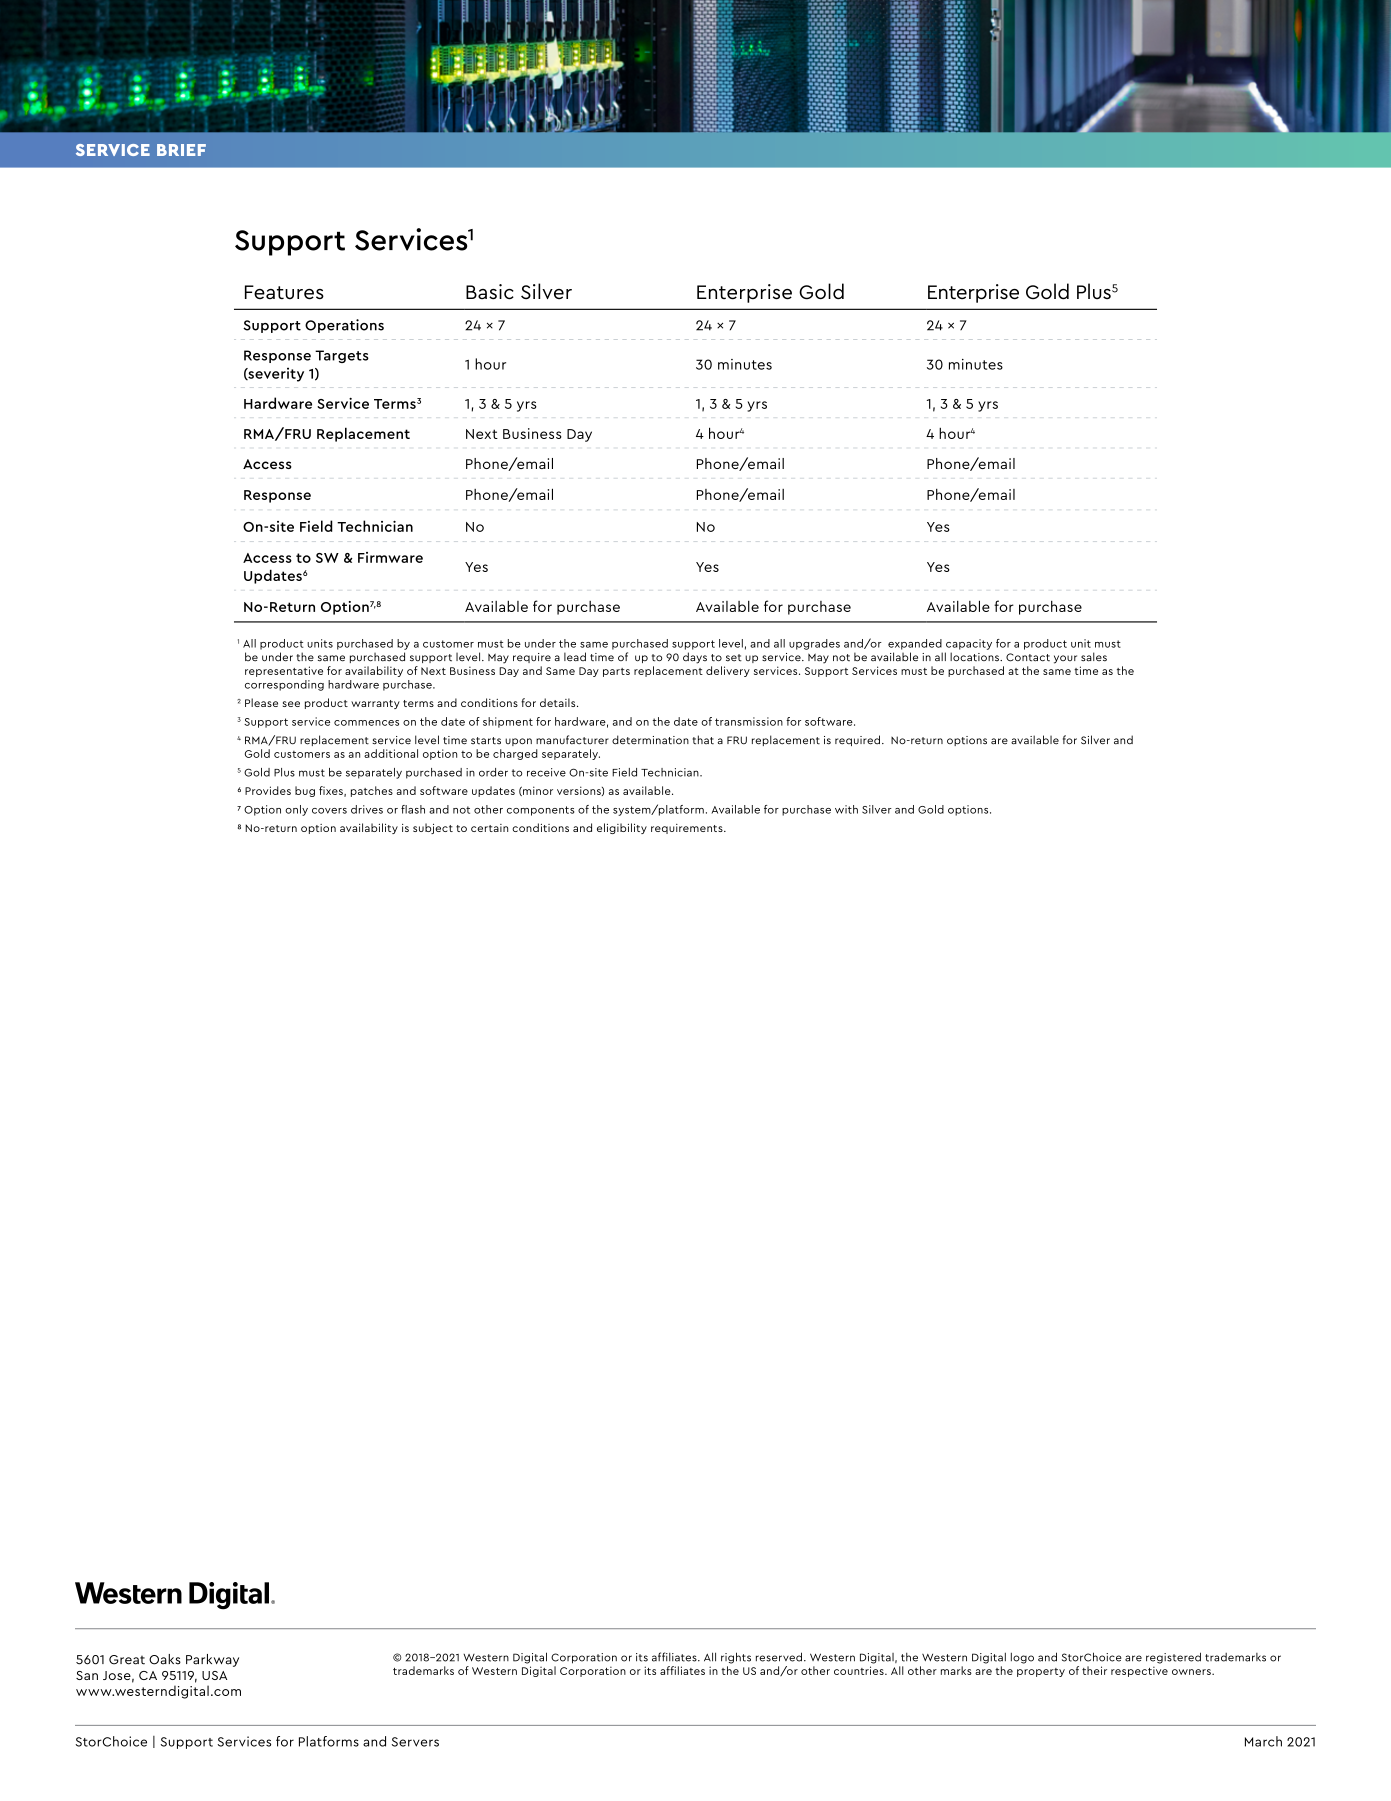 Image resolution: width=1391 pixels, height=1801 pixels. What do you see at coordinates (969, 644) in the document?
I see `capacity` at bounding box center [969, 644].
